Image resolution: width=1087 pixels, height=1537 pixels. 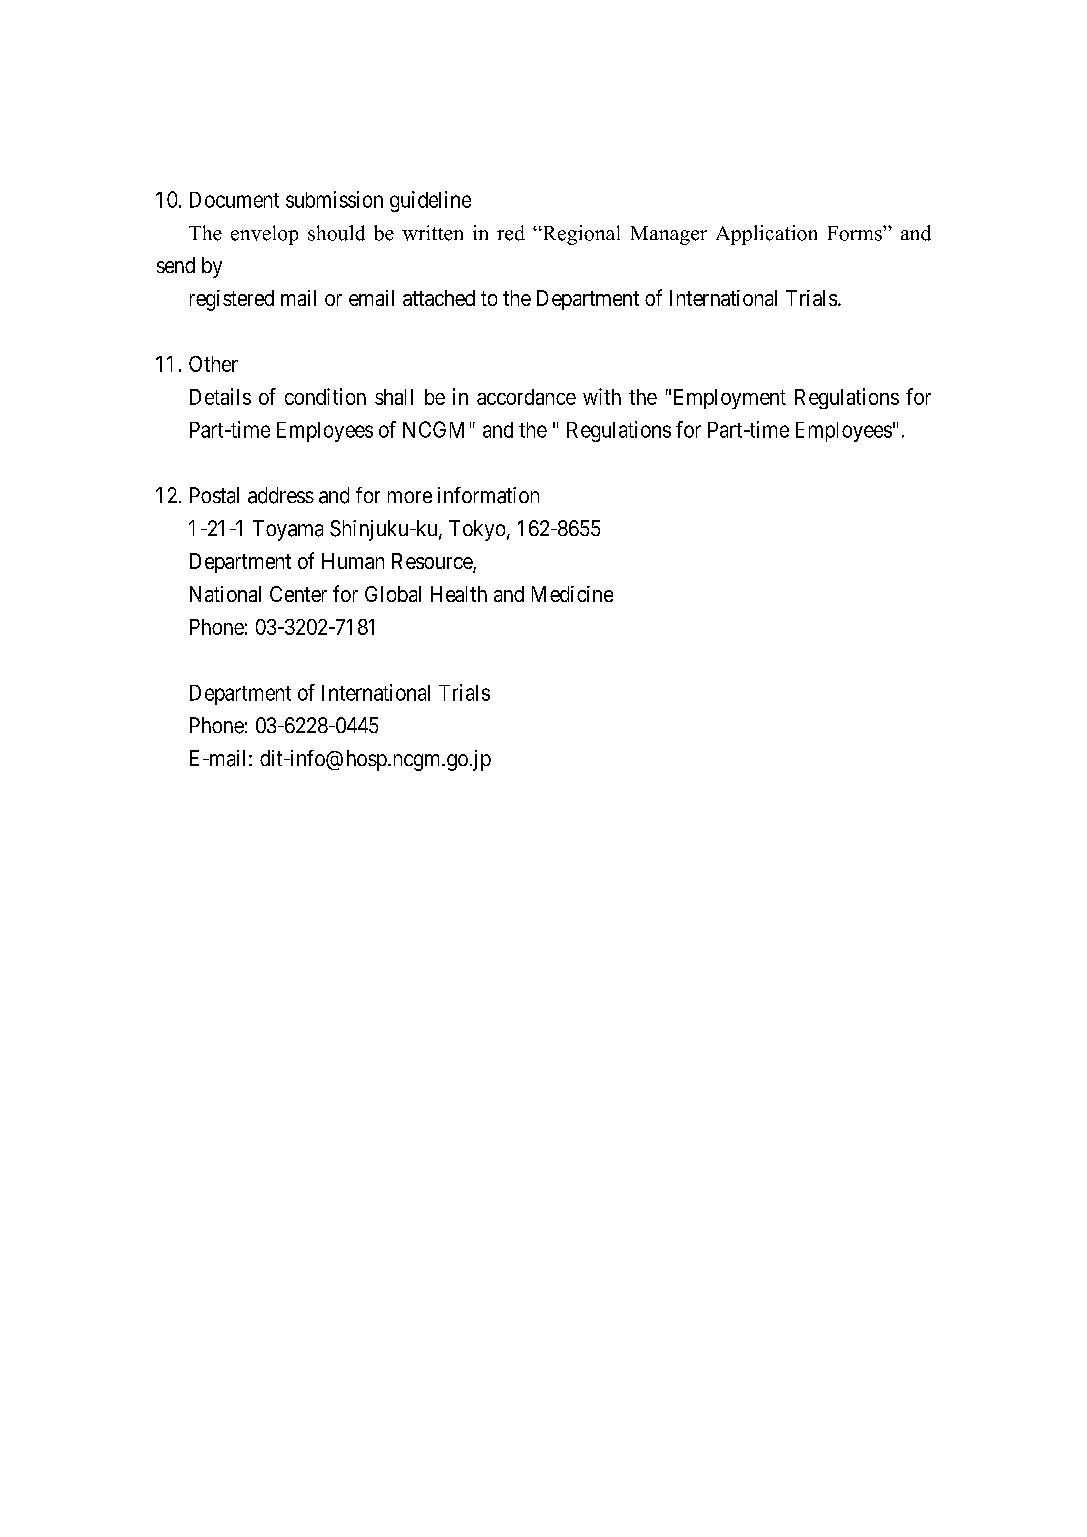 I want to click on Medicine, so click(x=572, y=594).
